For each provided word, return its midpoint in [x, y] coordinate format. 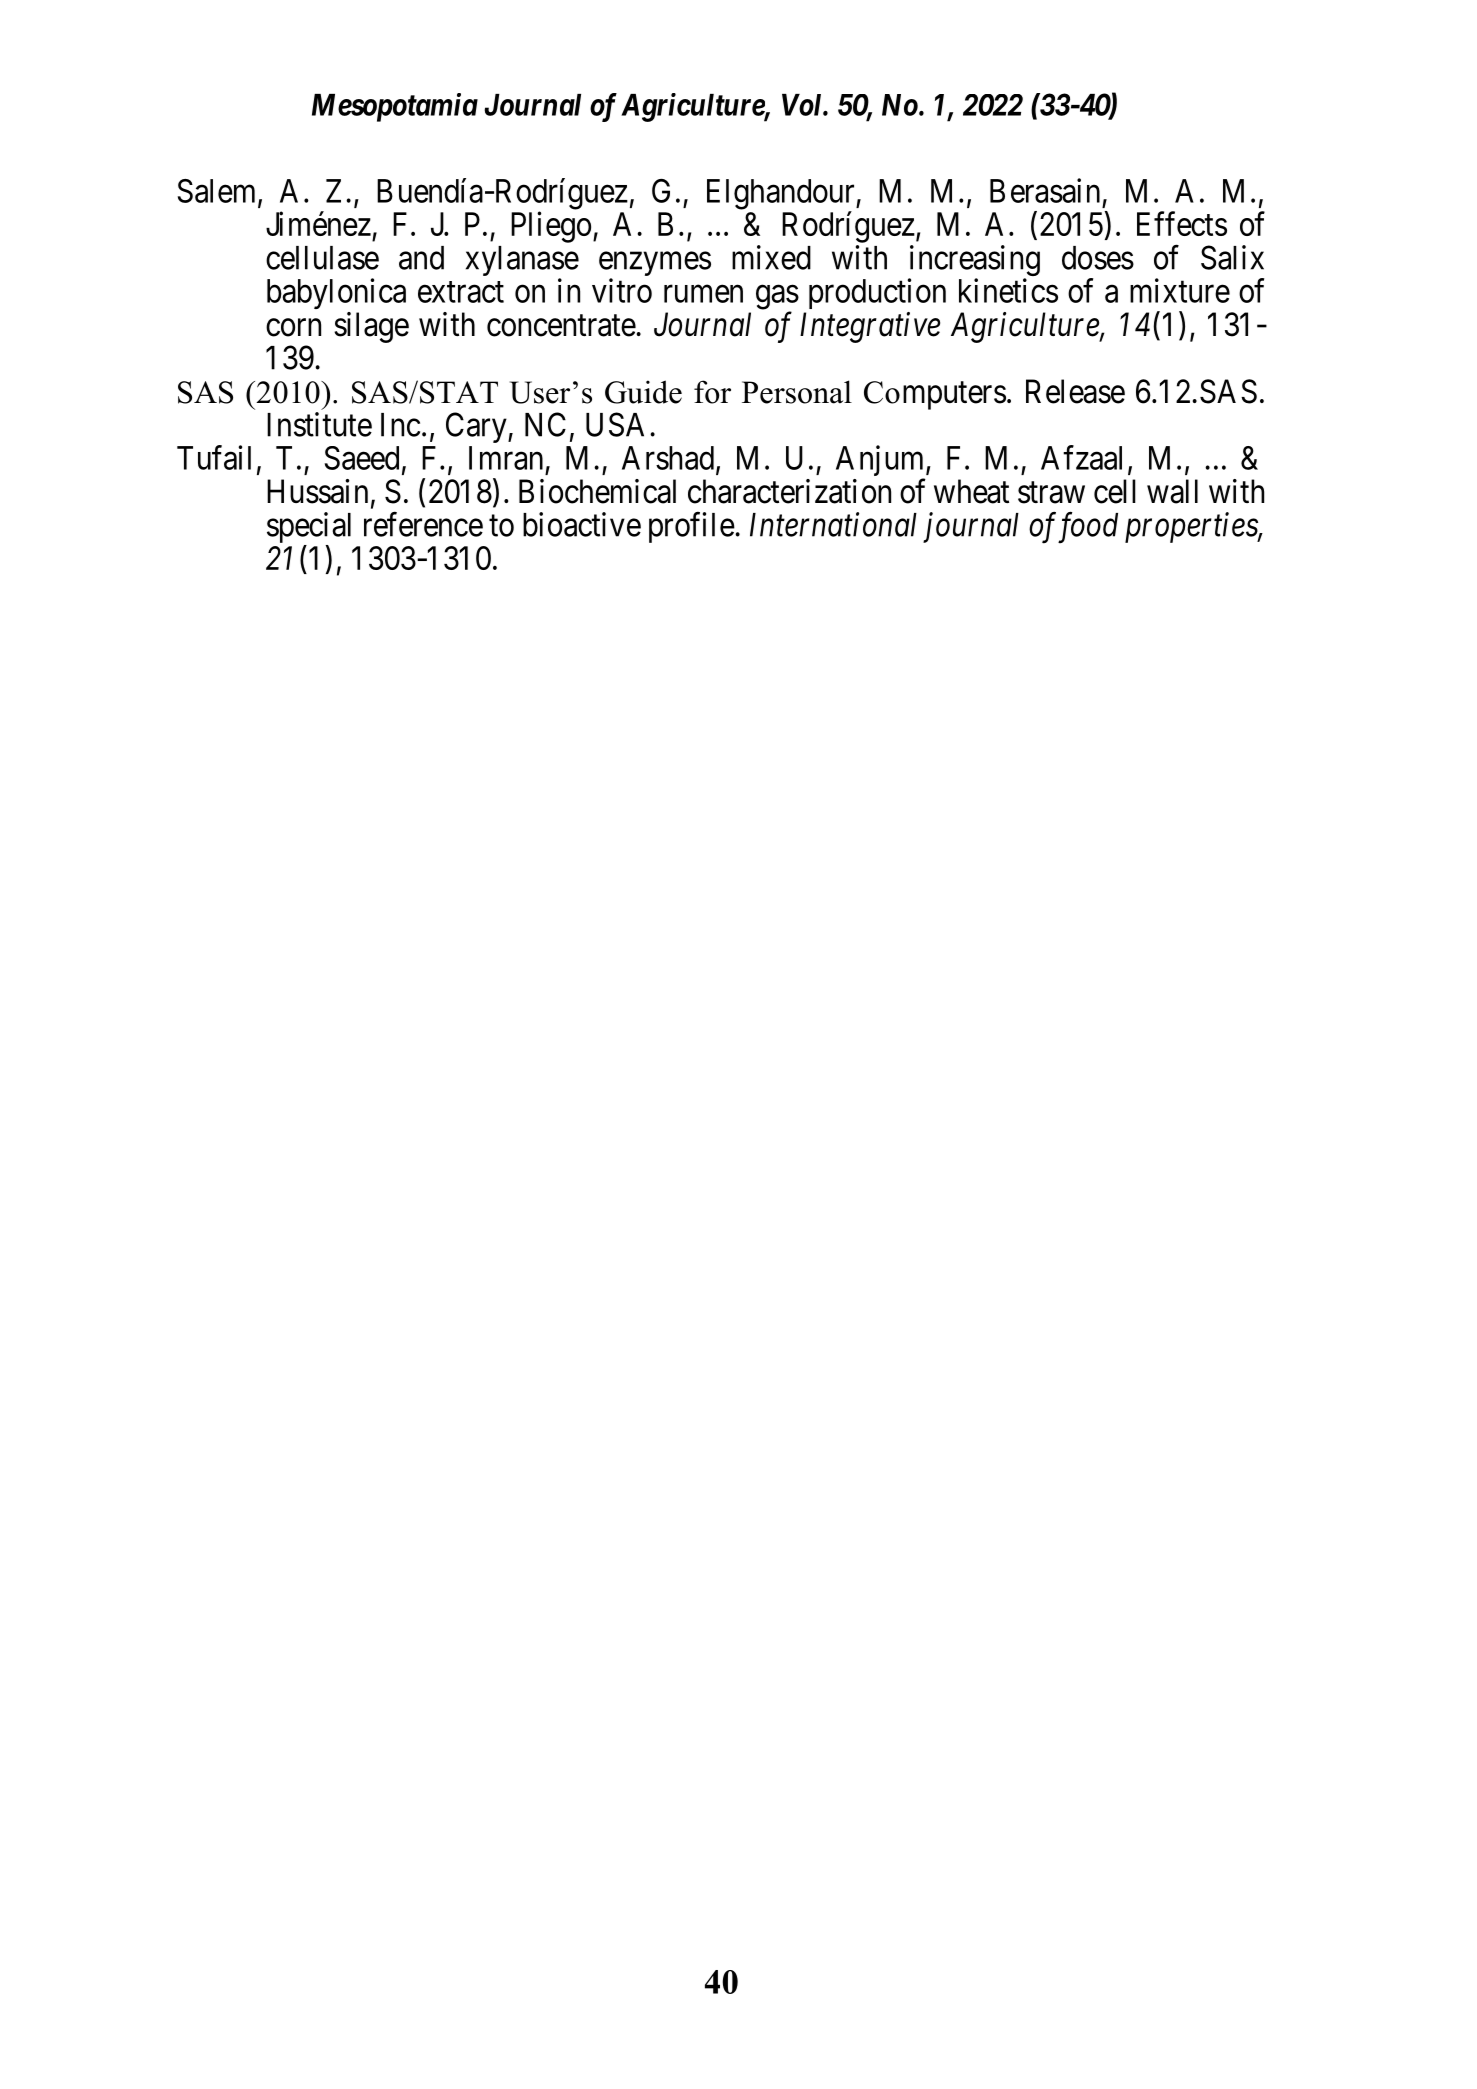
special [309, 529]
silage [371, 327]
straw [1051, 493]
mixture [1180, 290]
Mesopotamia [395, 107]
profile [692, 527]
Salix [1232, 257]
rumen [703, 294]
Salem [218, 192]
